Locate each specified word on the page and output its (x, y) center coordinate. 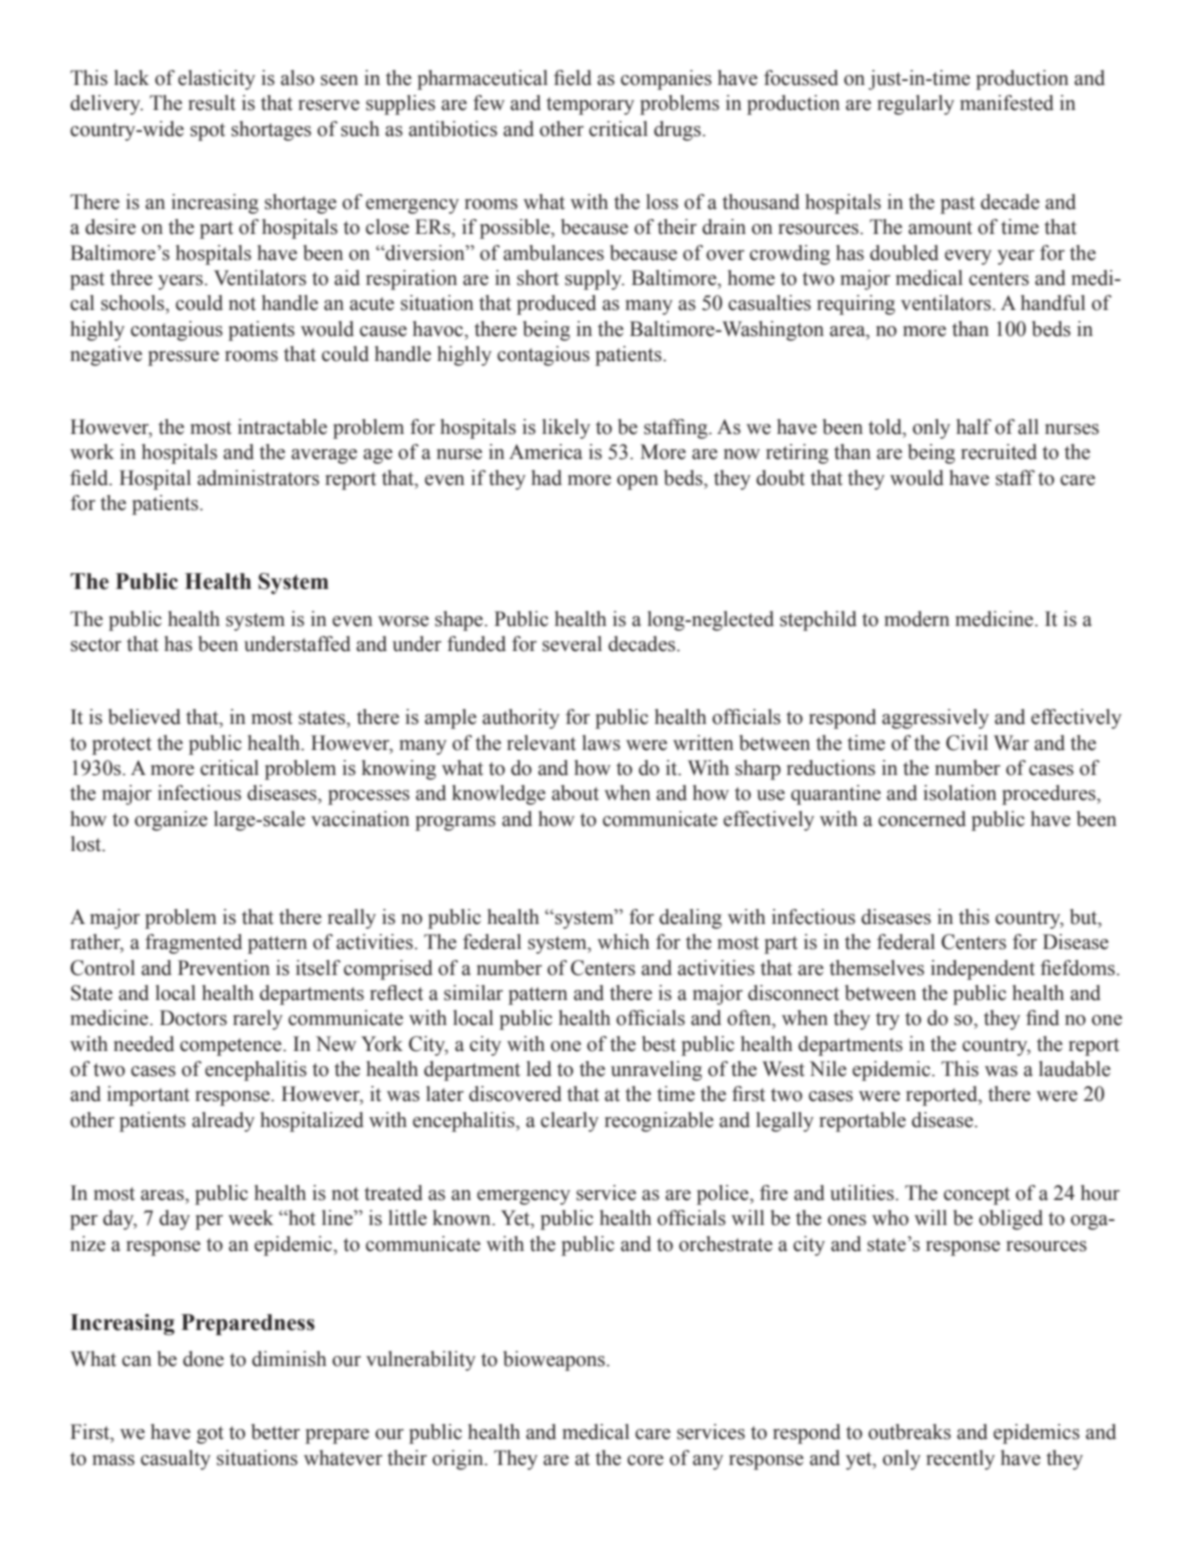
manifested (1007, 103)
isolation (960, 793)
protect (122, 746)
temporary (590, 106)
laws (601, 743)
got (210, 1435)
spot (207, 132)
